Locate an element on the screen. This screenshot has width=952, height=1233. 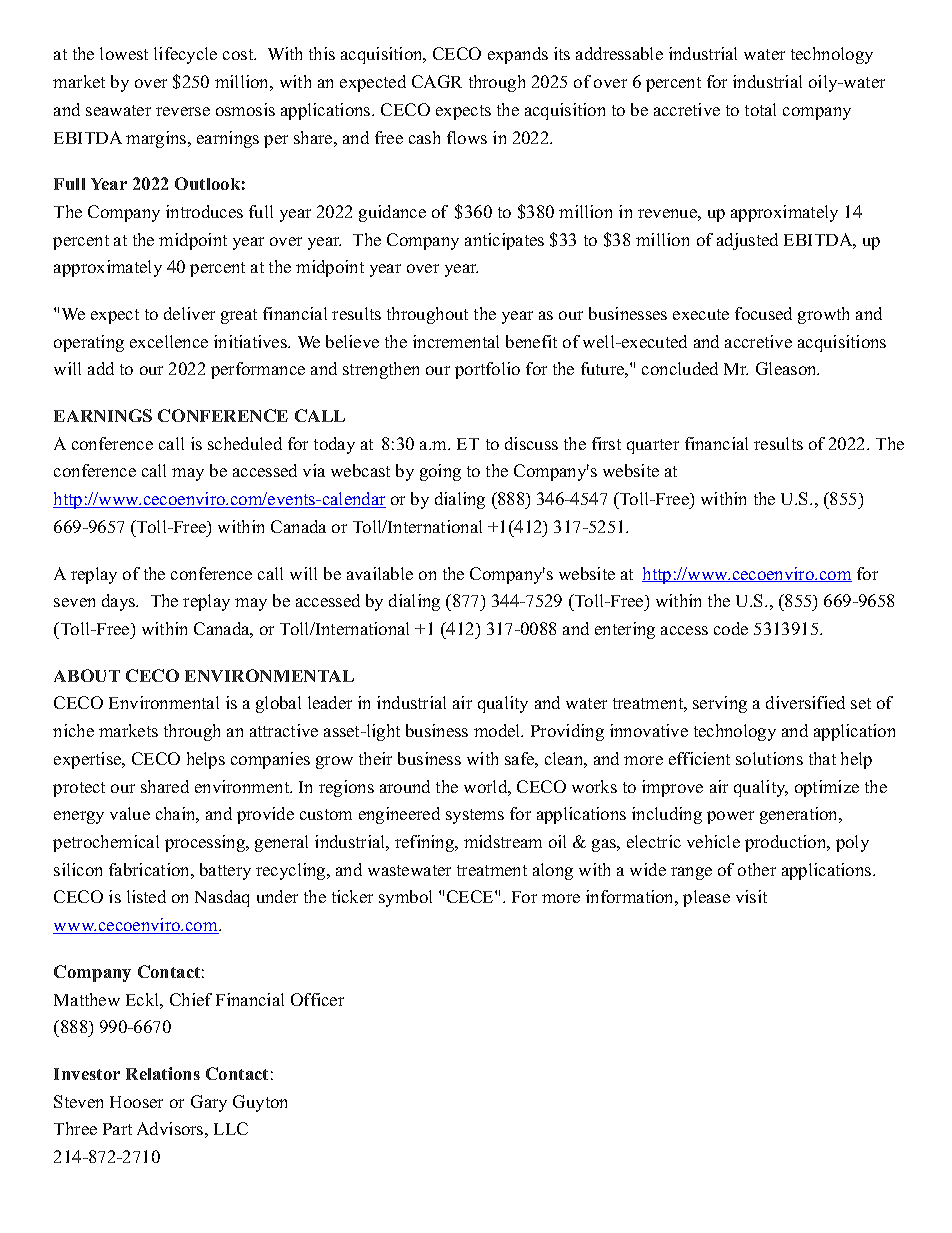
solutions is located at coordinates (769, 758).
